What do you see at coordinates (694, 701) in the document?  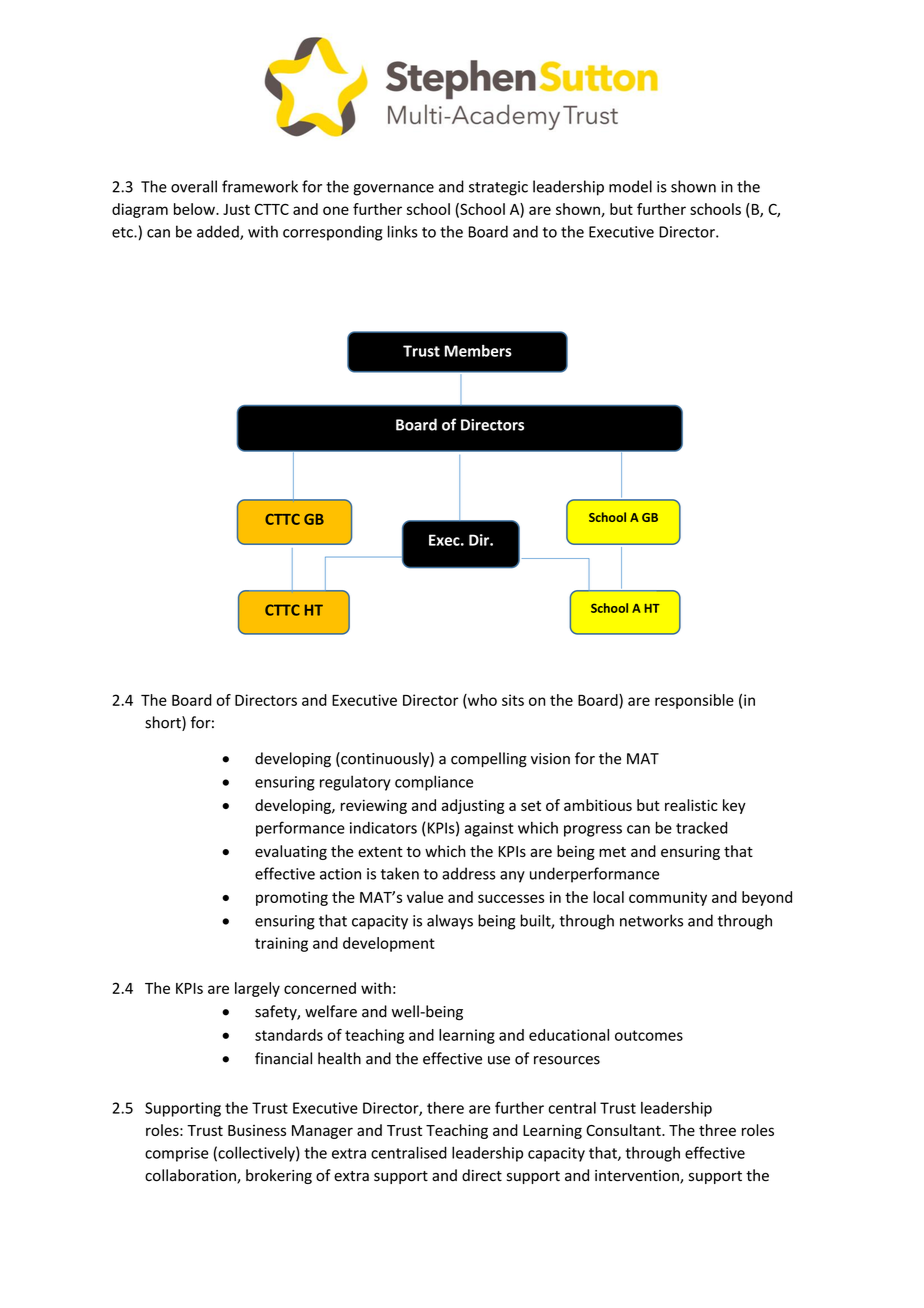 I see `responsible` at bounding box center [694, 701].
